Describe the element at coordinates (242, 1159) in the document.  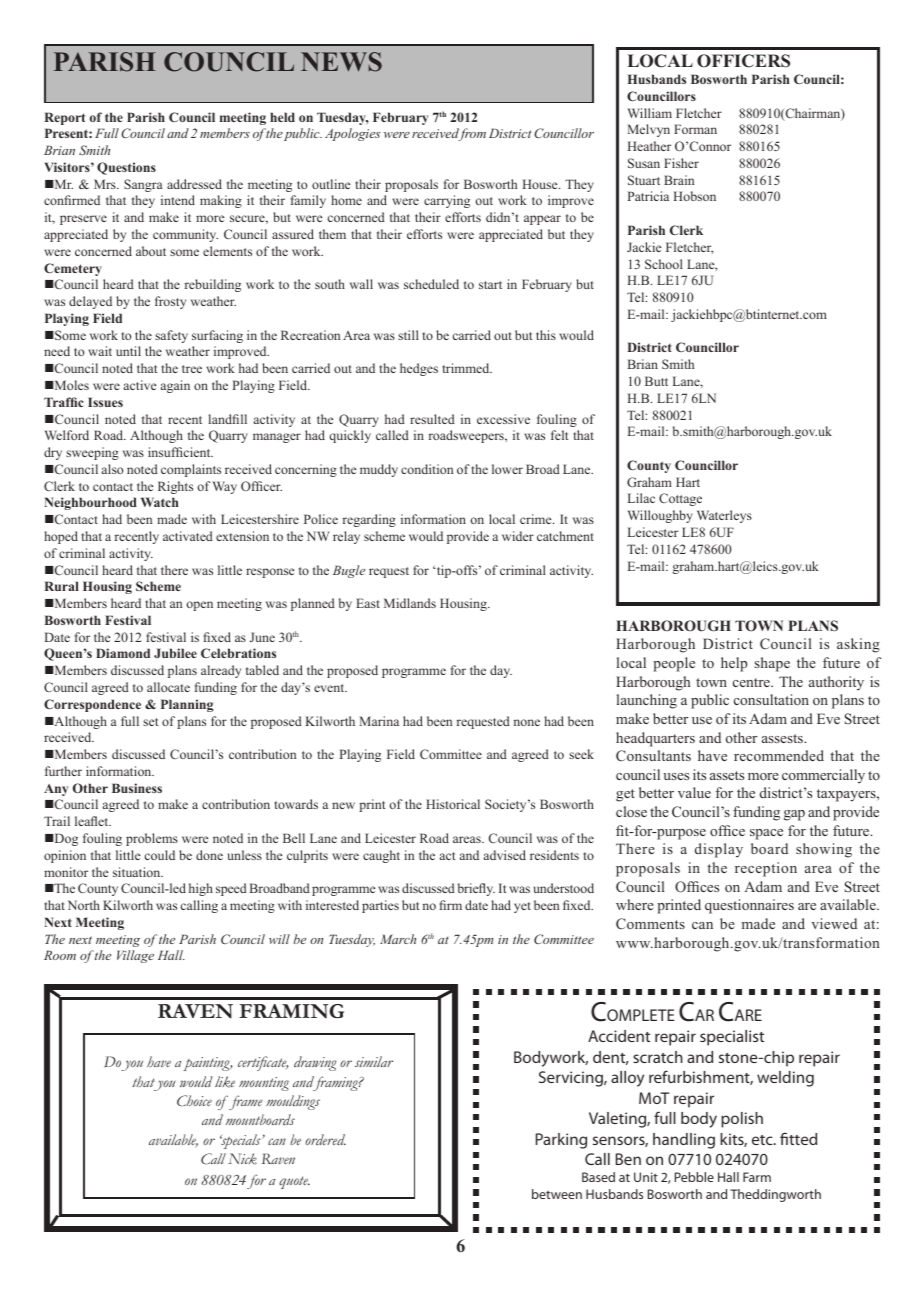
I see `Nick` at that location.
